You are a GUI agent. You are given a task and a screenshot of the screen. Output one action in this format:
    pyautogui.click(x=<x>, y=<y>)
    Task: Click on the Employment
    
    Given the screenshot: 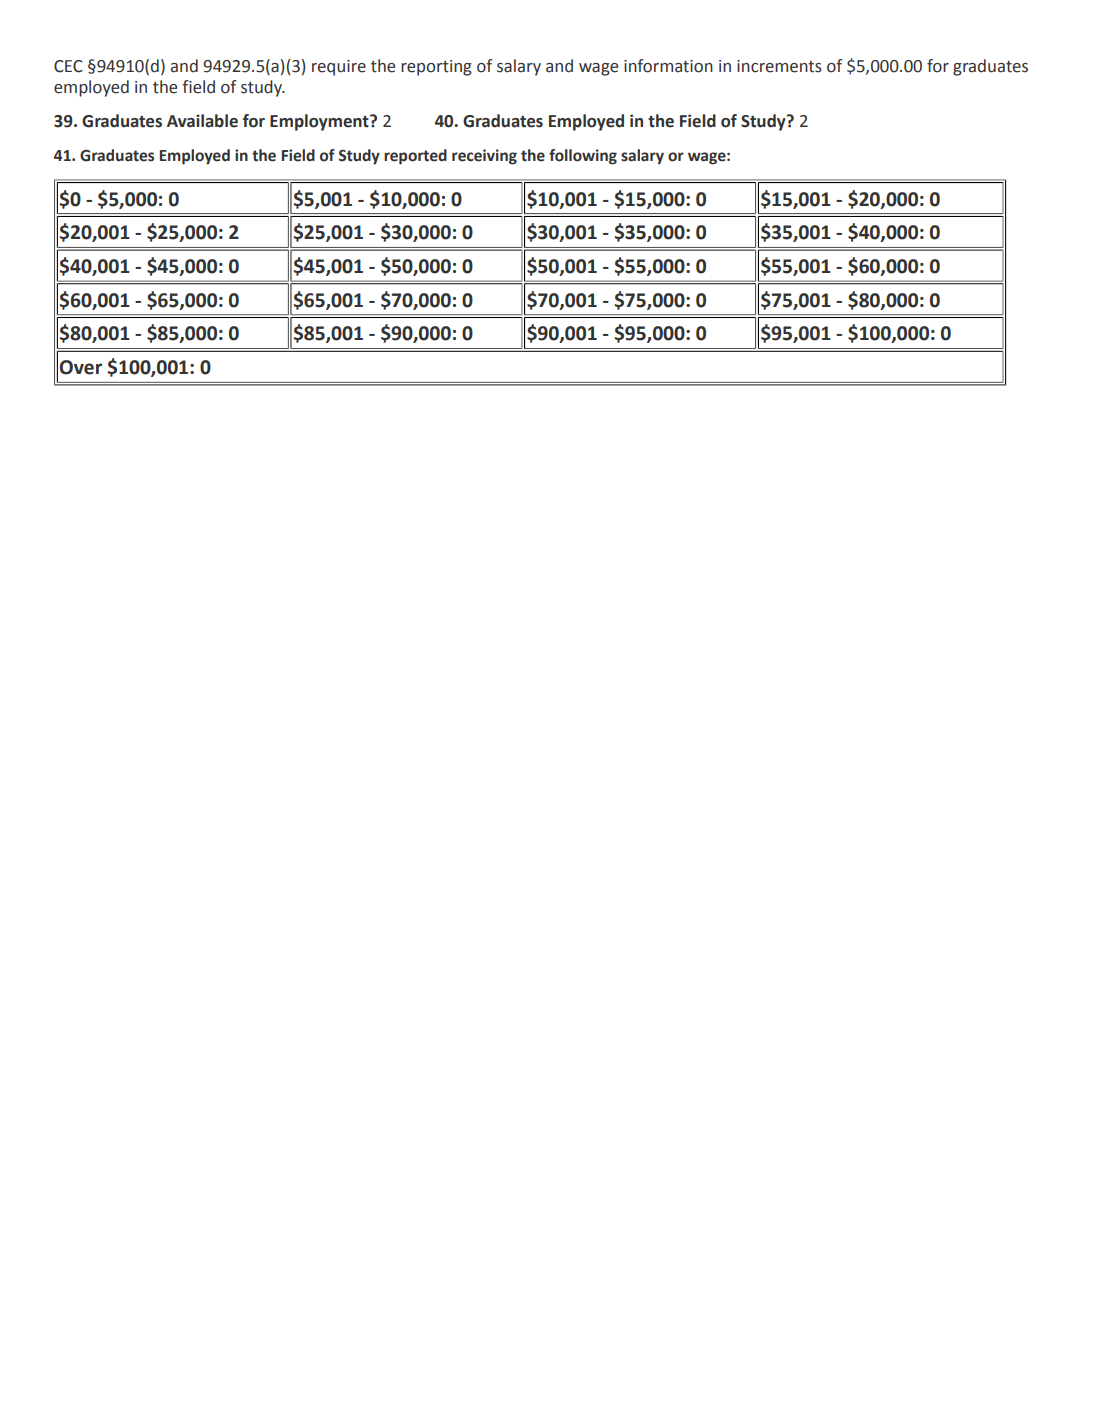 What is the action you would take?
    pyautogui.click(x=320, y=122)
